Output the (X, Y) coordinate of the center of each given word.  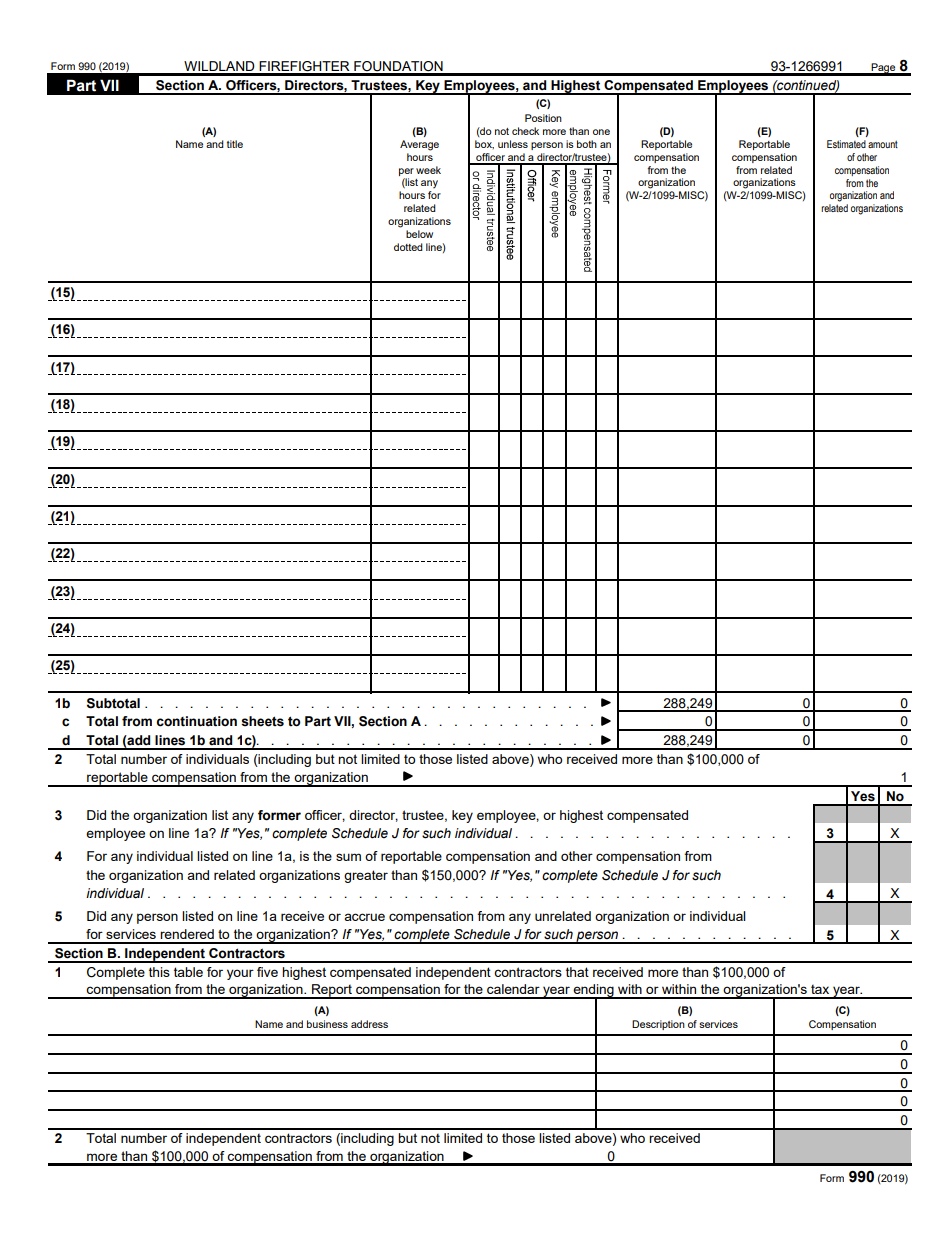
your (240, 974)
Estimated (846, 144)
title (235, 144)
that (577, 972)
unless (513, 144)
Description (658, 1025)
